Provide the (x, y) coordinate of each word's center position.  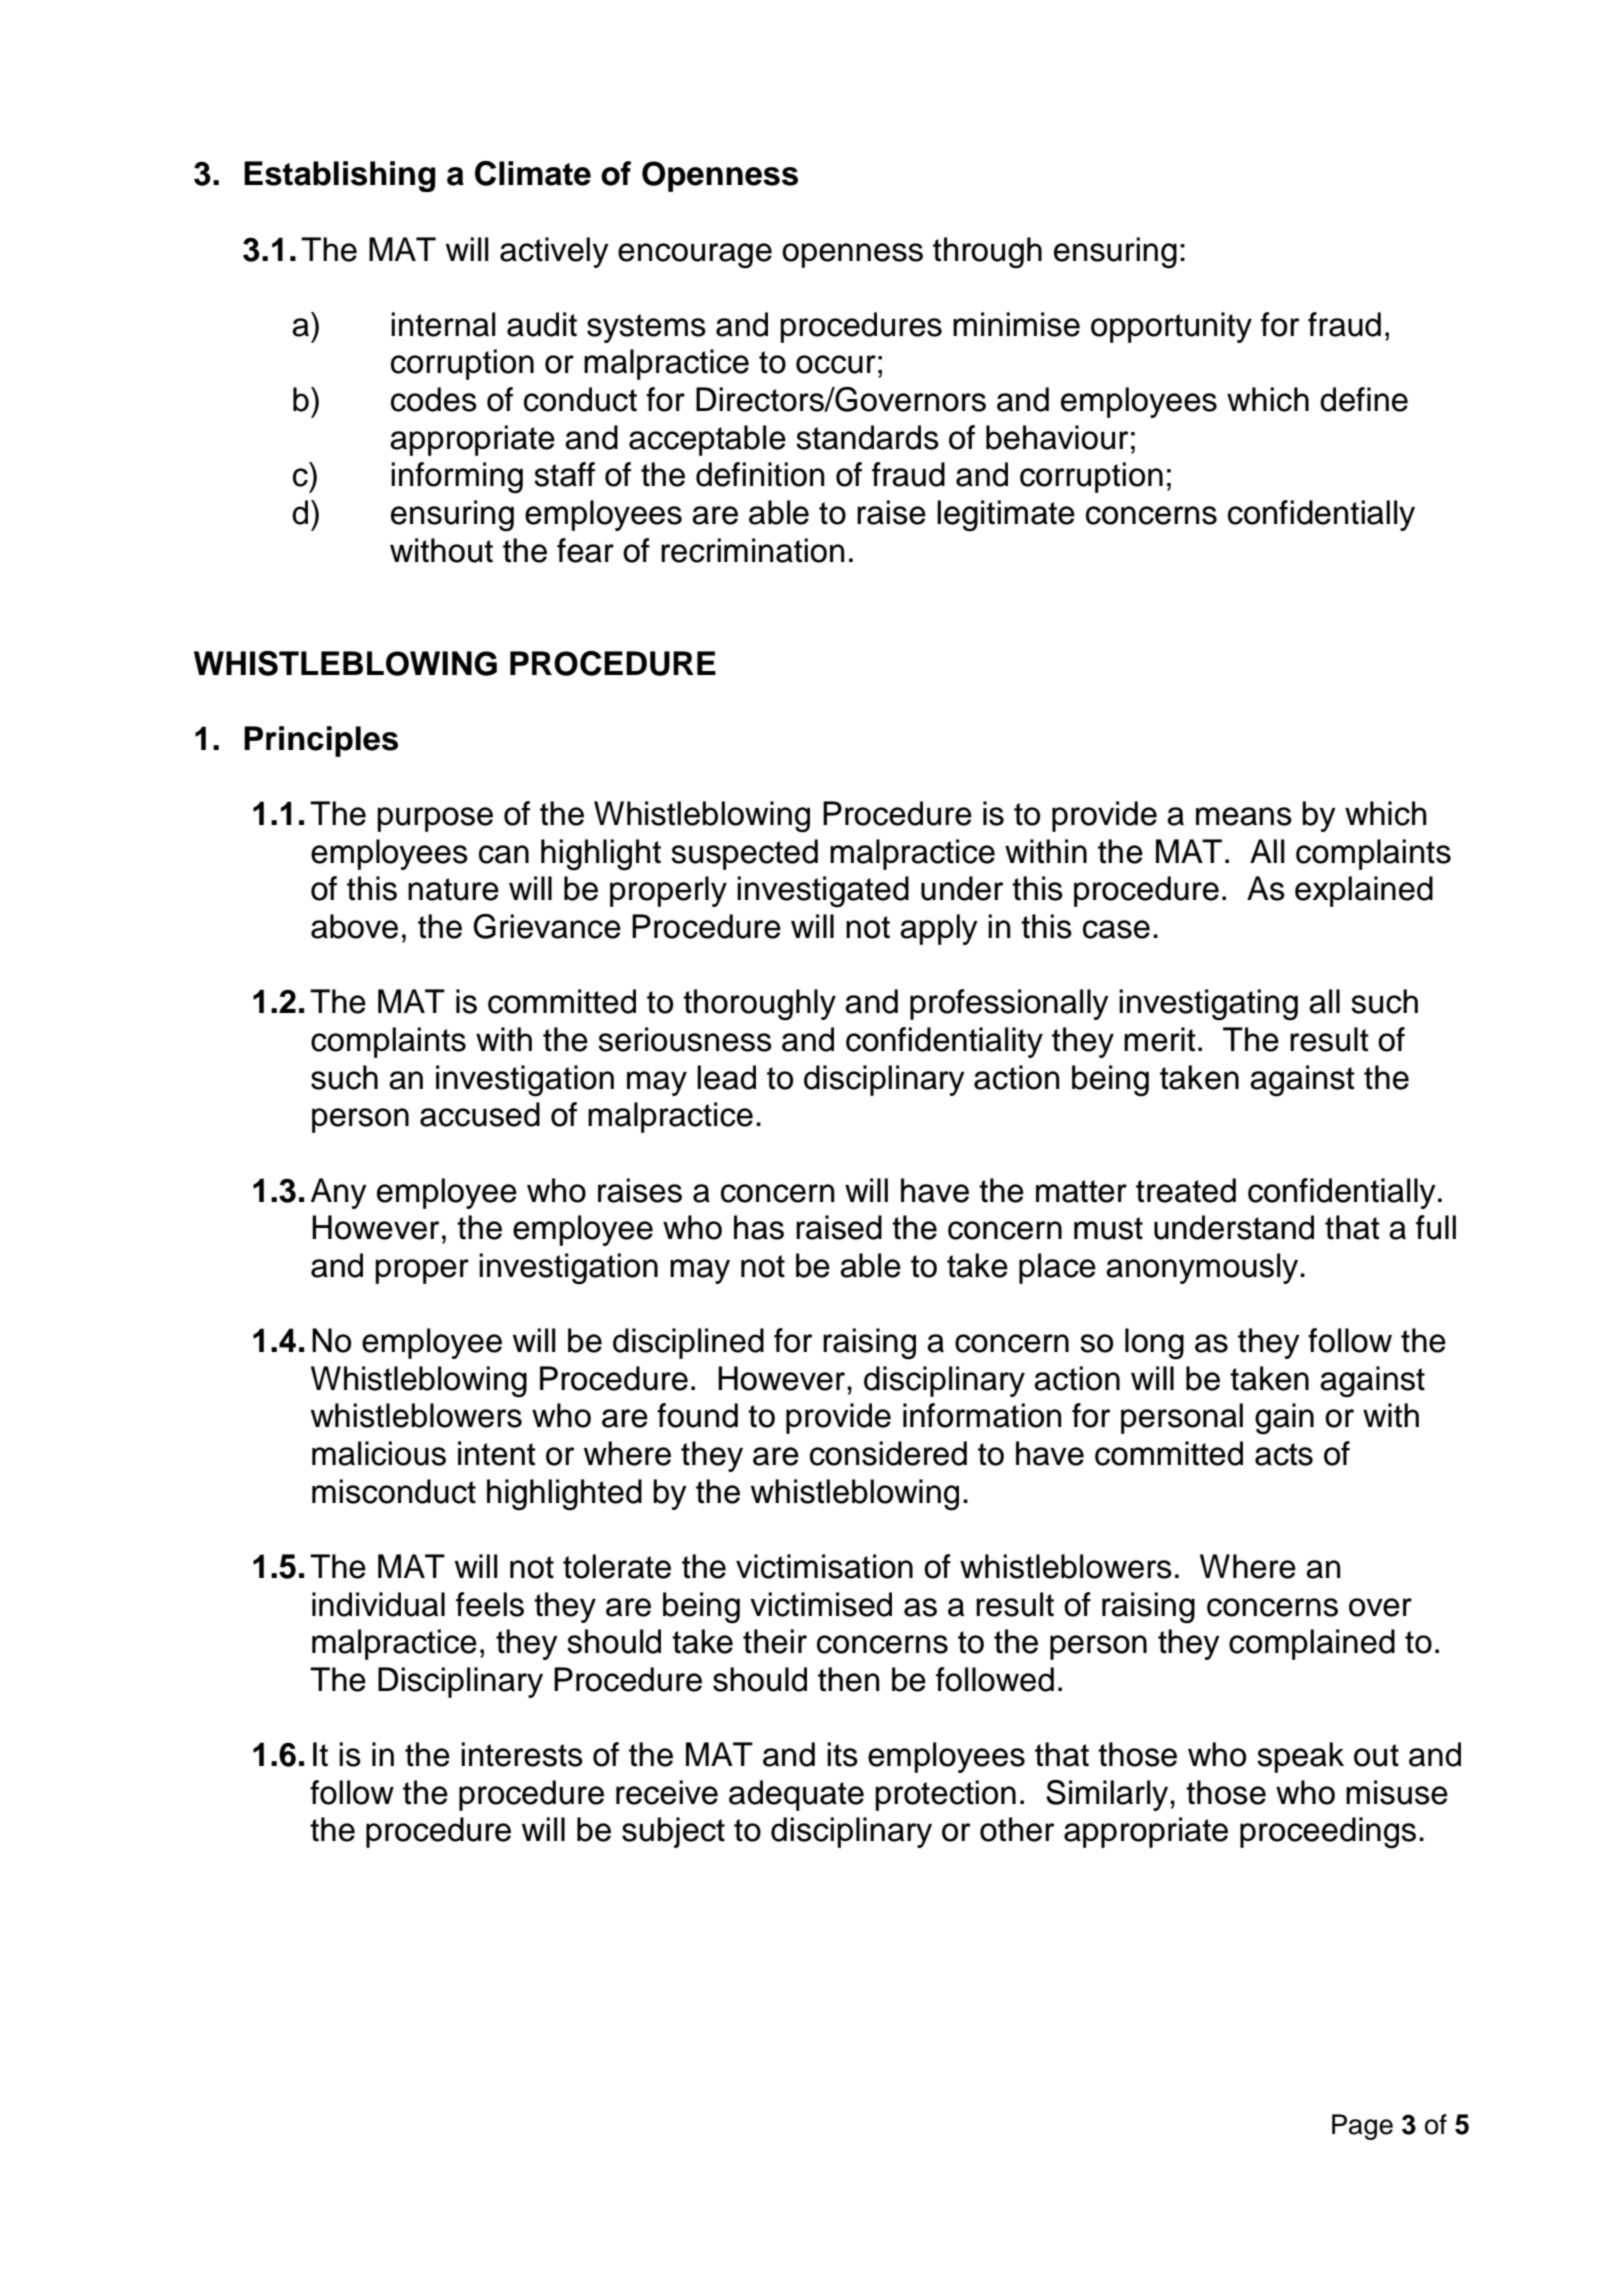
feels (490, 1604)
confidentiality (944, 1042)
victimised (821, 1604)
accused (480, 1114)
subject (673, 1832)
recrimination (753, 550)
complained (1312, 1644)
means (1244, 816)
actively (554, 252)
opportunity (1171, 327)
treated (1186, 1190)
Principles (321, 741)
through (987, 253)
